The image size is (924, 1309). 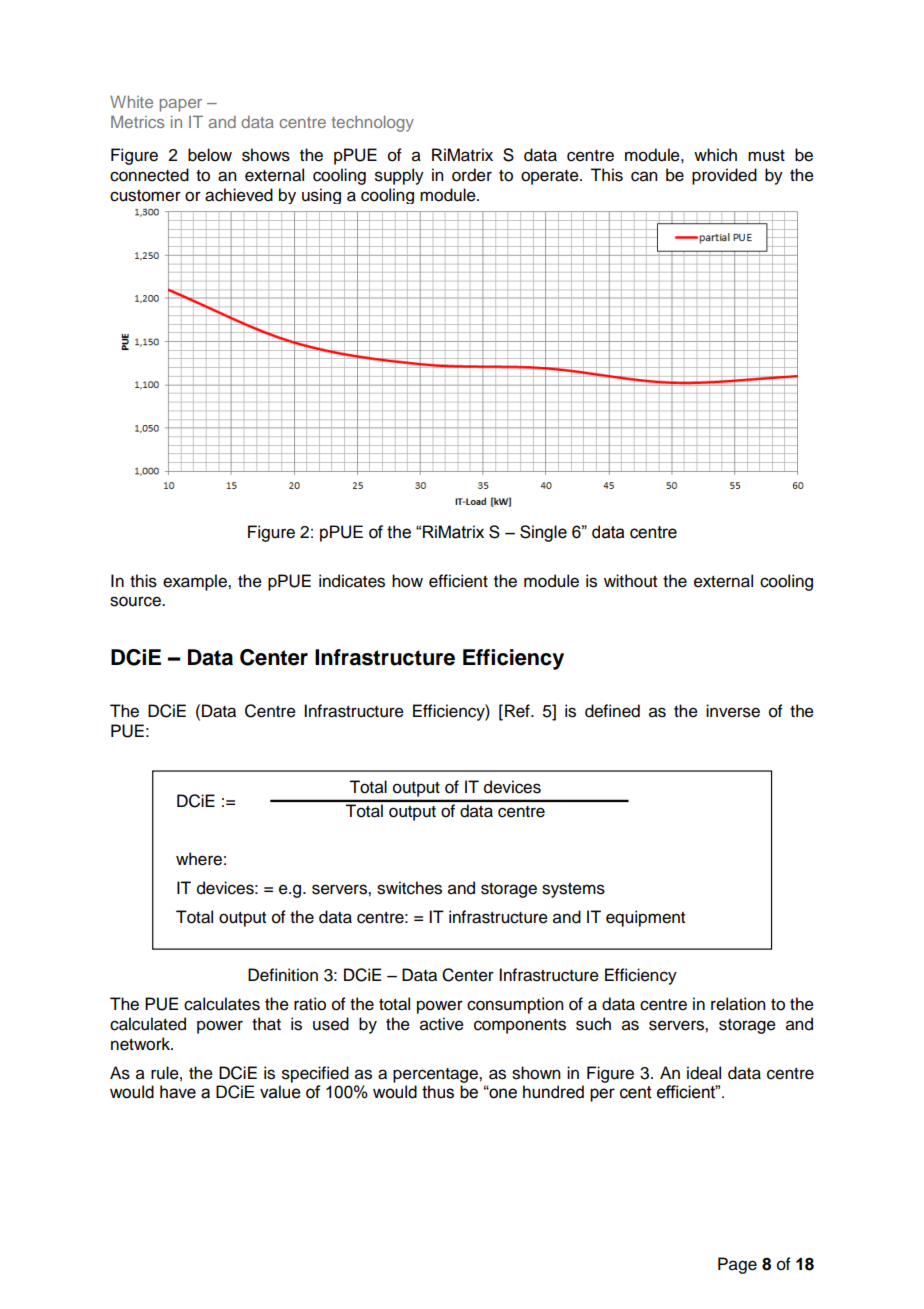 I want to click on which, so click(x=715, y=155).
